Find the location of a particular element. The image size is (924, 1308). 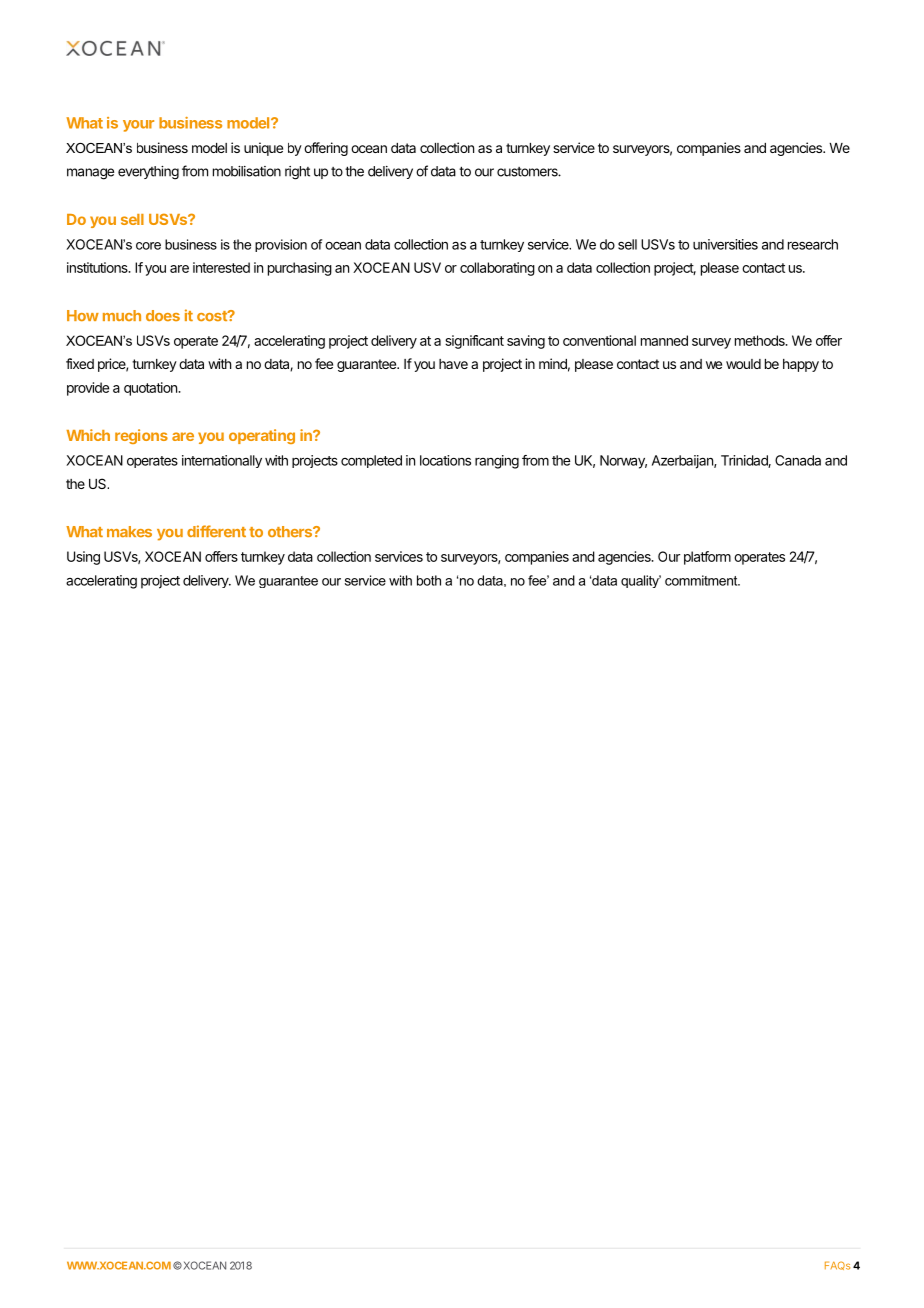

Canada is located at coordinates (798, 460).
